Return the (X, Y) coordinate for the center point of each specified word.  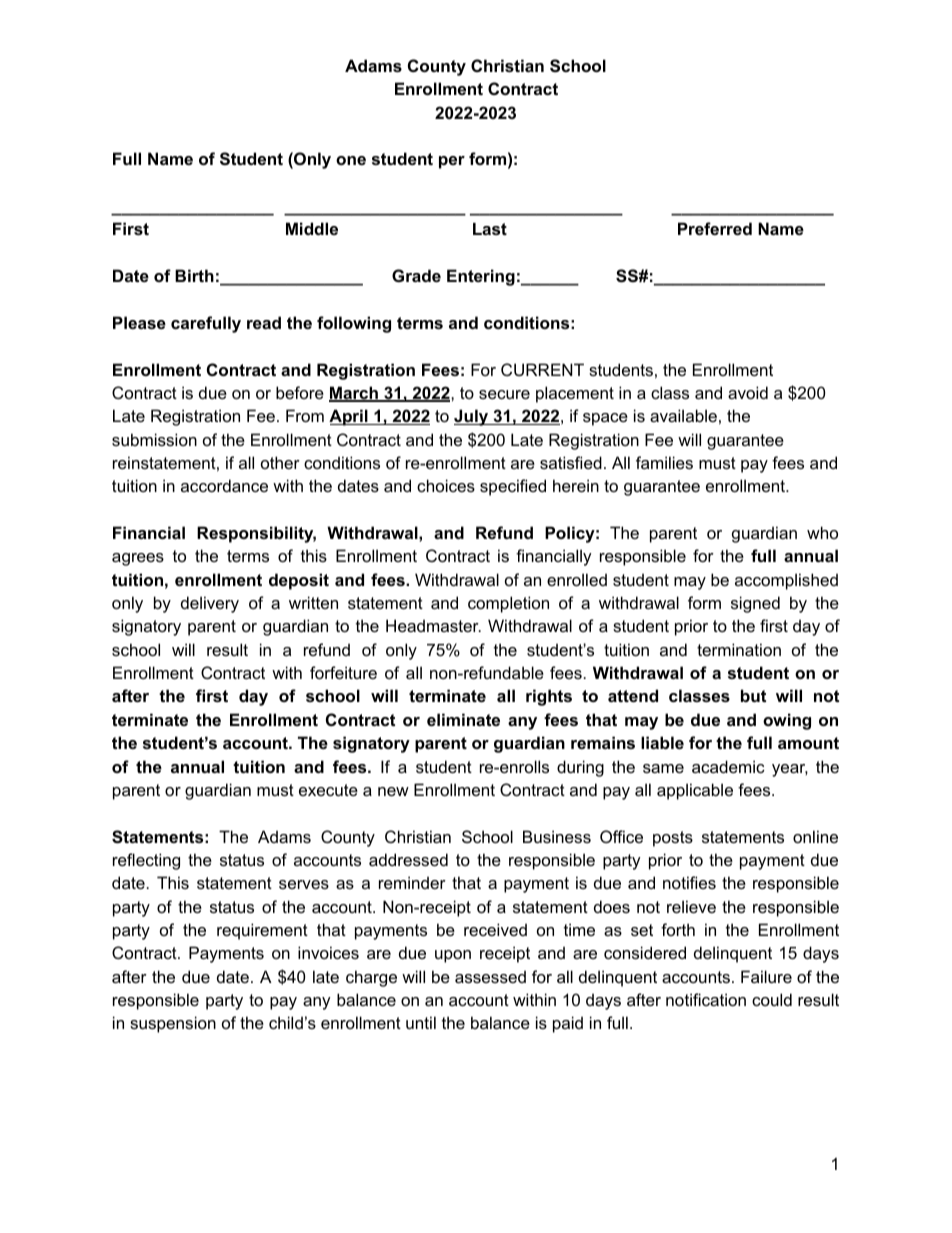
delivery (210, 604)
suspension (173, 1024)
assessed (490, 976)
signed (755, 604)
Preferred (715, 228)
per (452, 162)
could (772, 999)
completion (508, 604)
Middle (312, 228)
